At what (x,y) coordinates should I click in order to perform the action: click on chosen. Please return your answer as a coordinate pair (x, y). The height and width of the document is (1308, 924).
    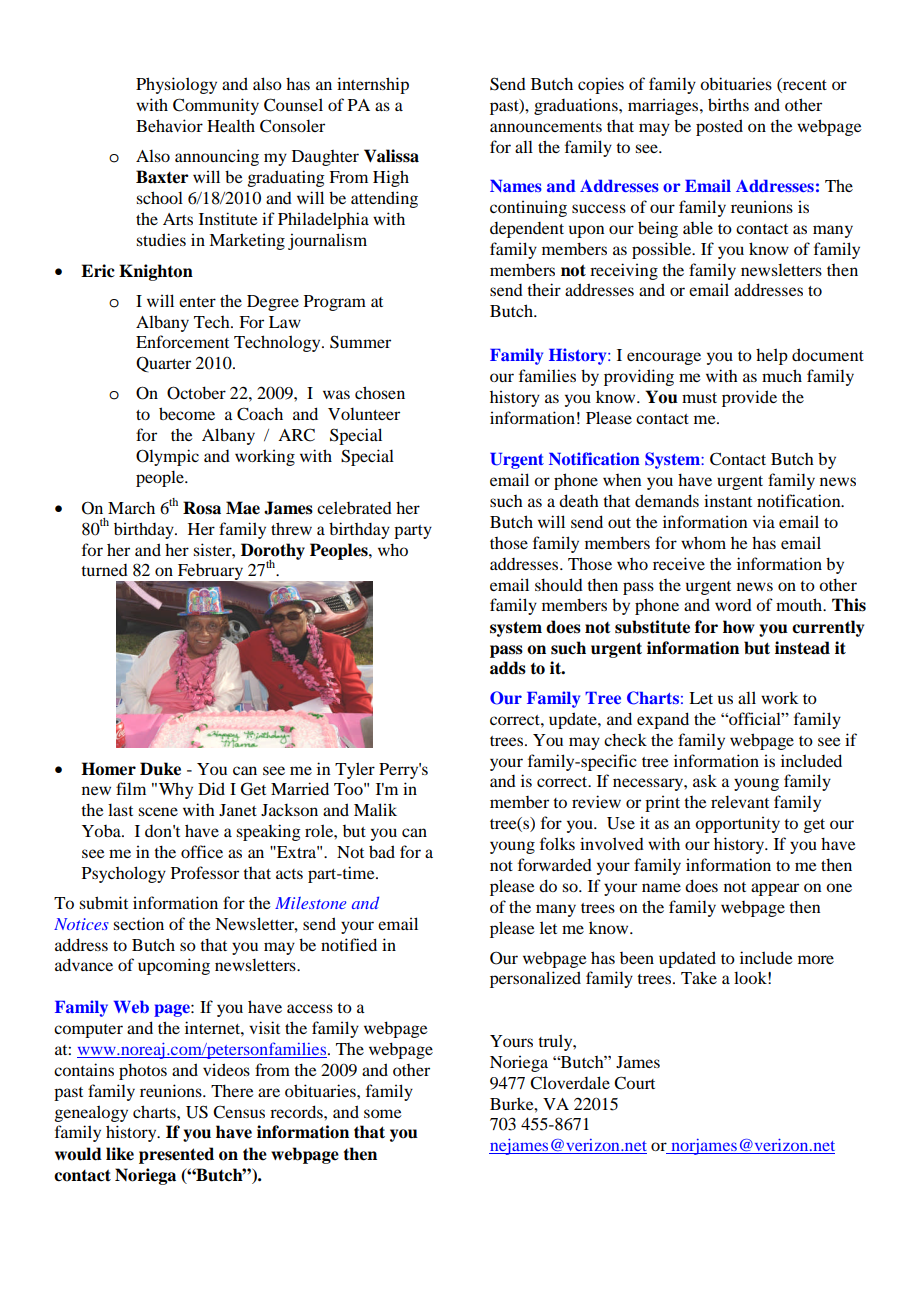
    Looking at the image, I should click on (380, 392).
